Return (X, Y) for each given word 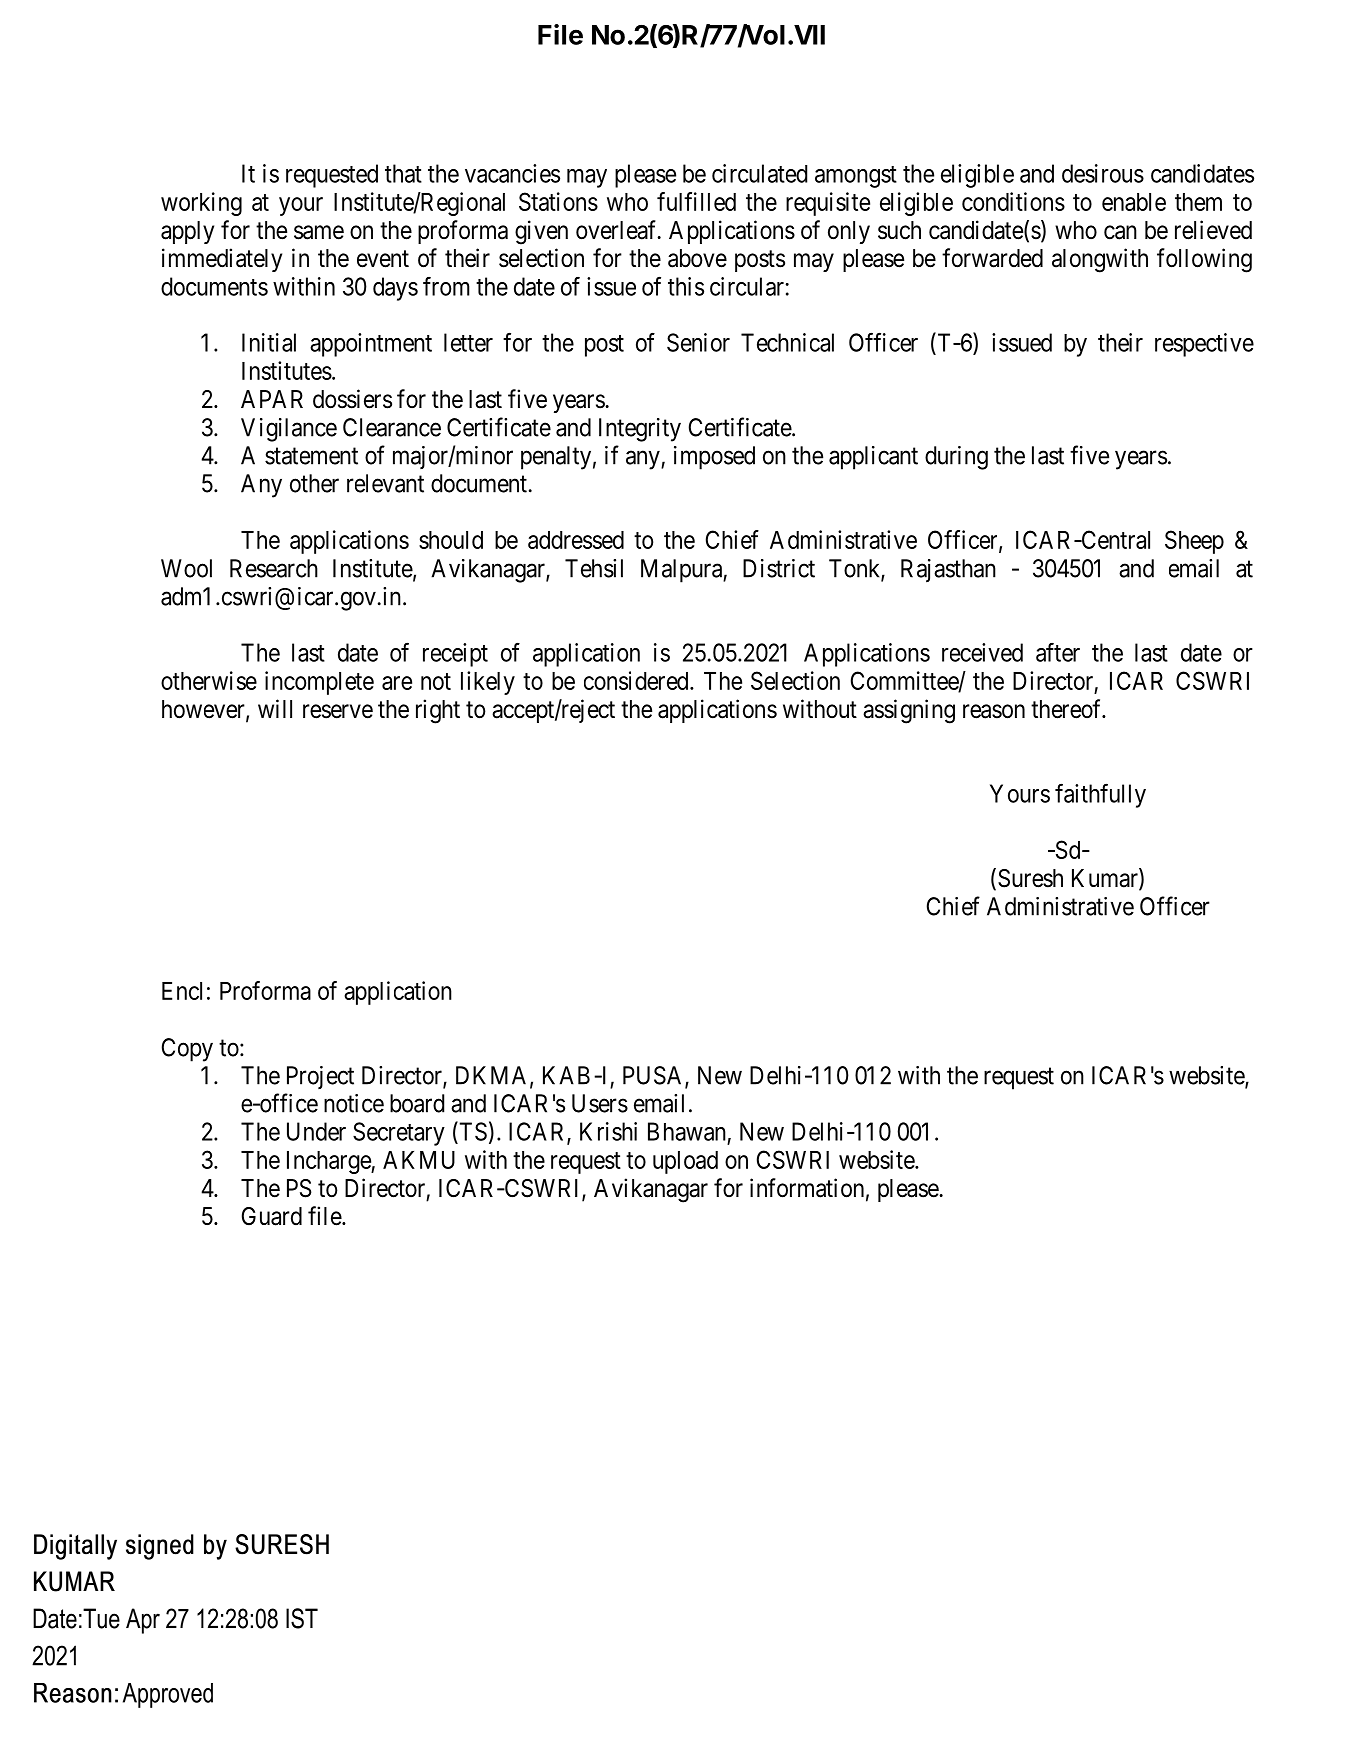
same (319, 232)
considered (637, 680)
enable (1134, 202)
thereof (1067, 709)
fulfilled (696, 201)
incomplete (319, 683)
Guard (272, 1216)
